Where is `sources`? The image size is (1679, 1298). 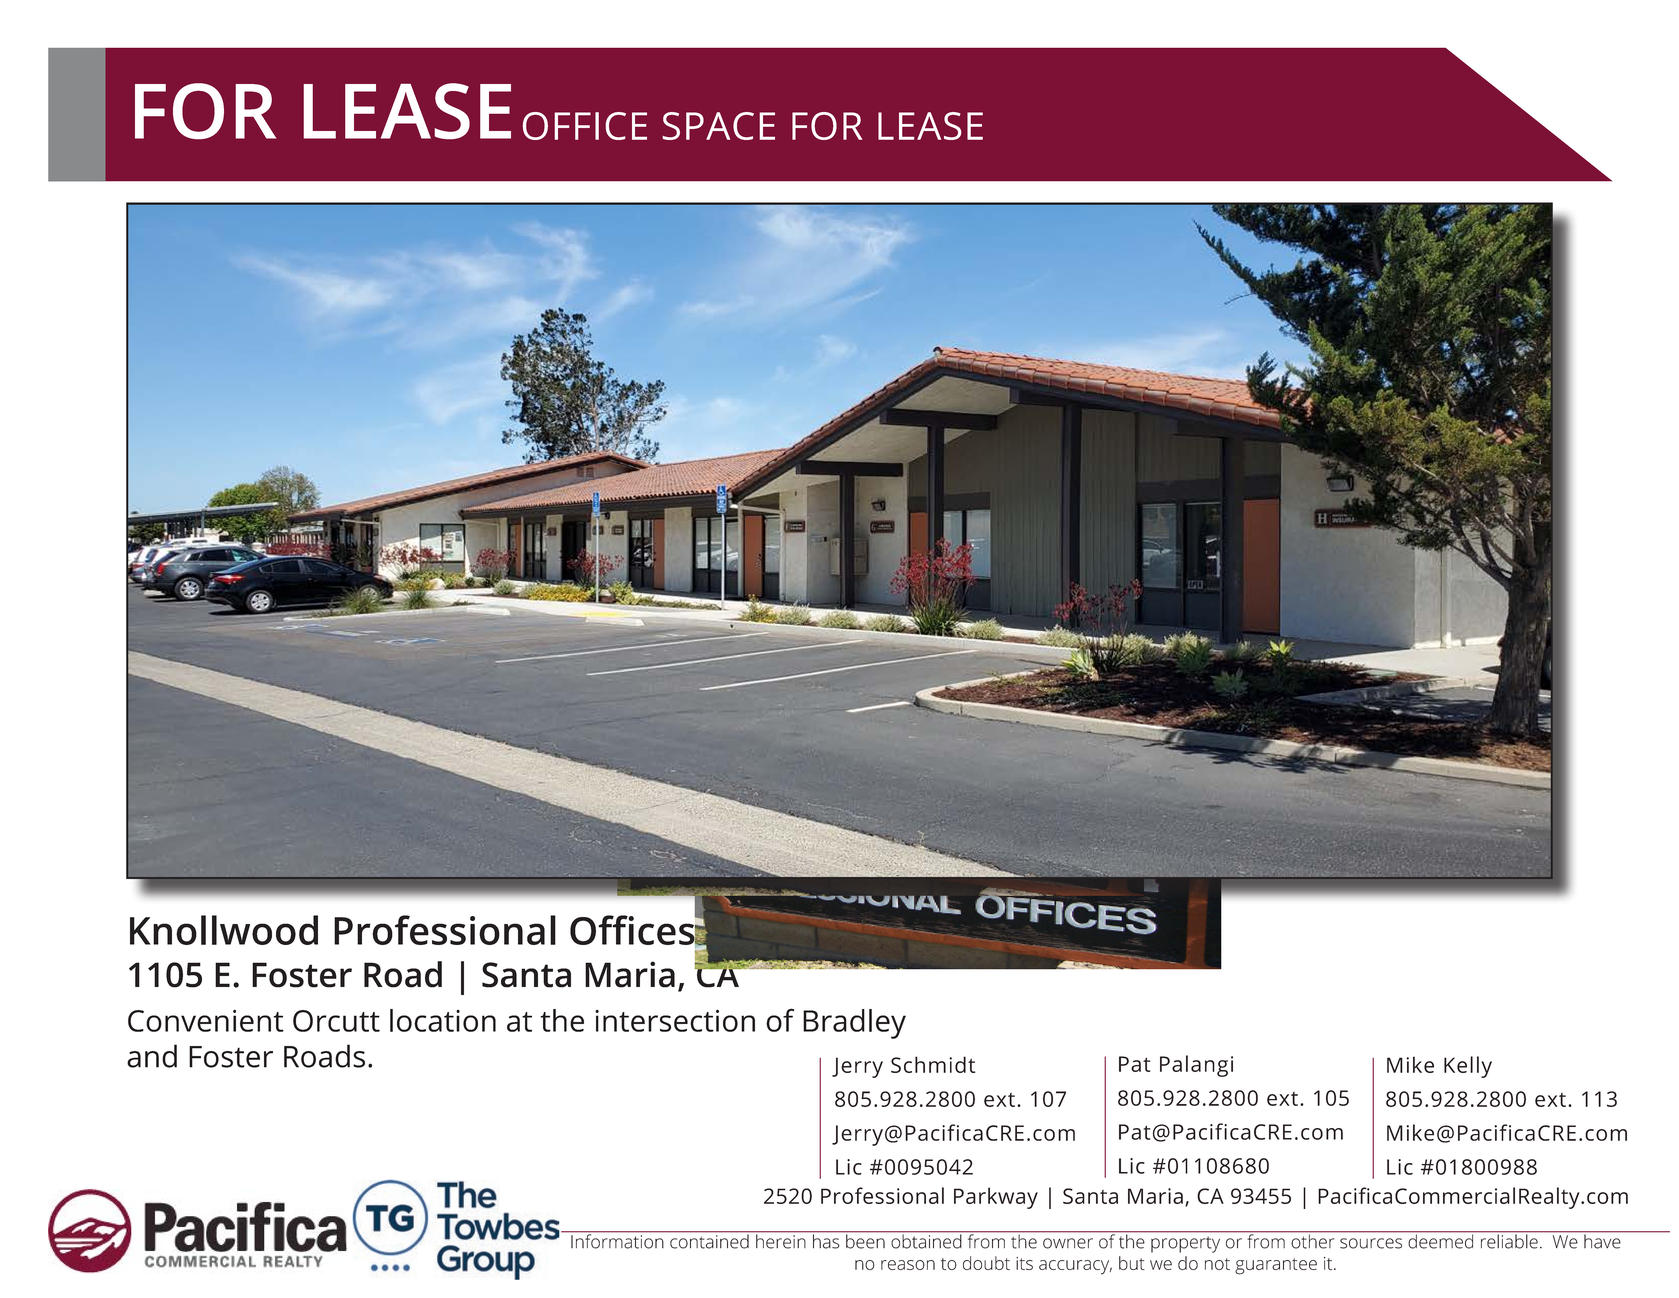
sources is located at coordinates (1371, 1243).
